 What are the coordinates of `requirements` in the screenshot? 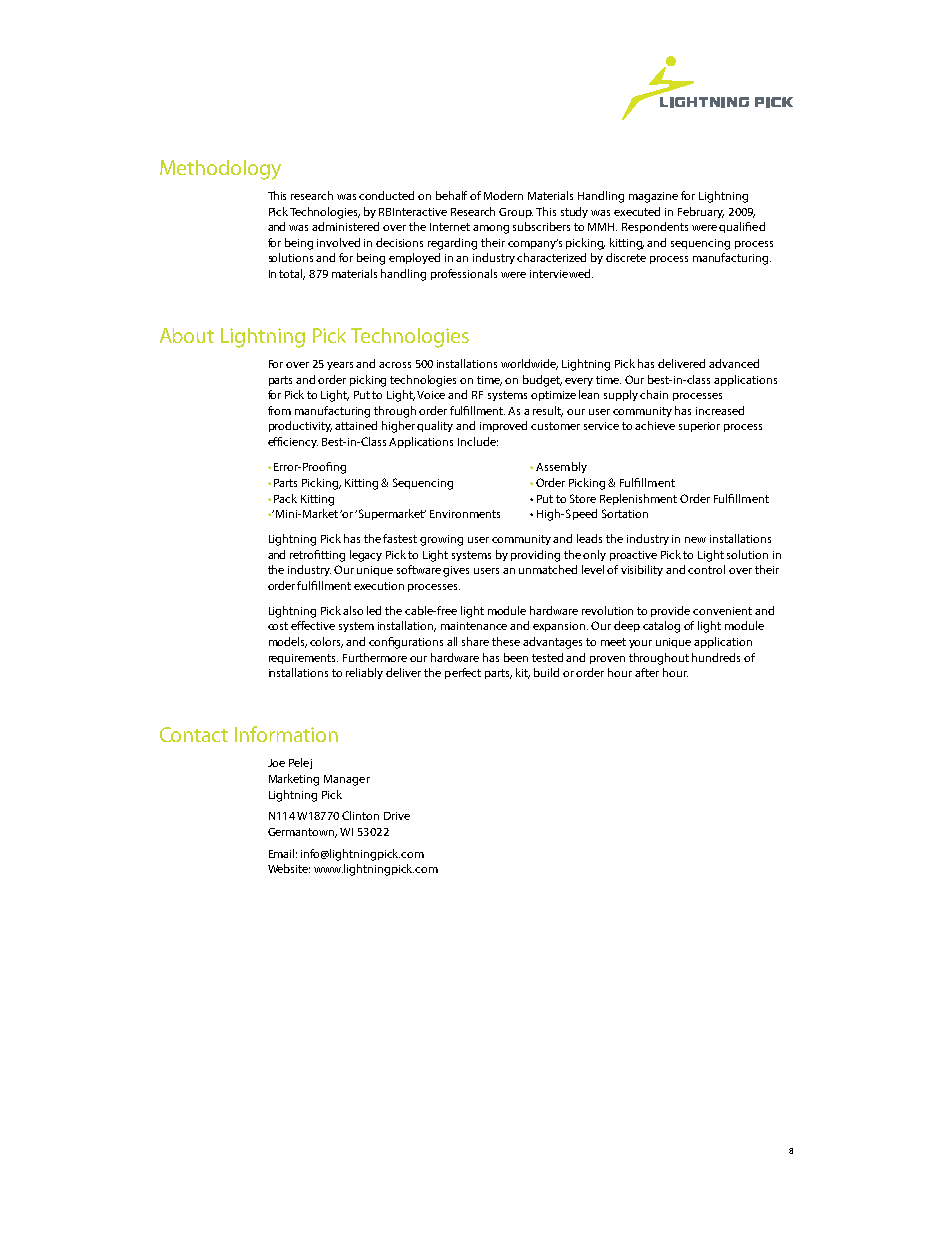 It's located at (303, 659).
